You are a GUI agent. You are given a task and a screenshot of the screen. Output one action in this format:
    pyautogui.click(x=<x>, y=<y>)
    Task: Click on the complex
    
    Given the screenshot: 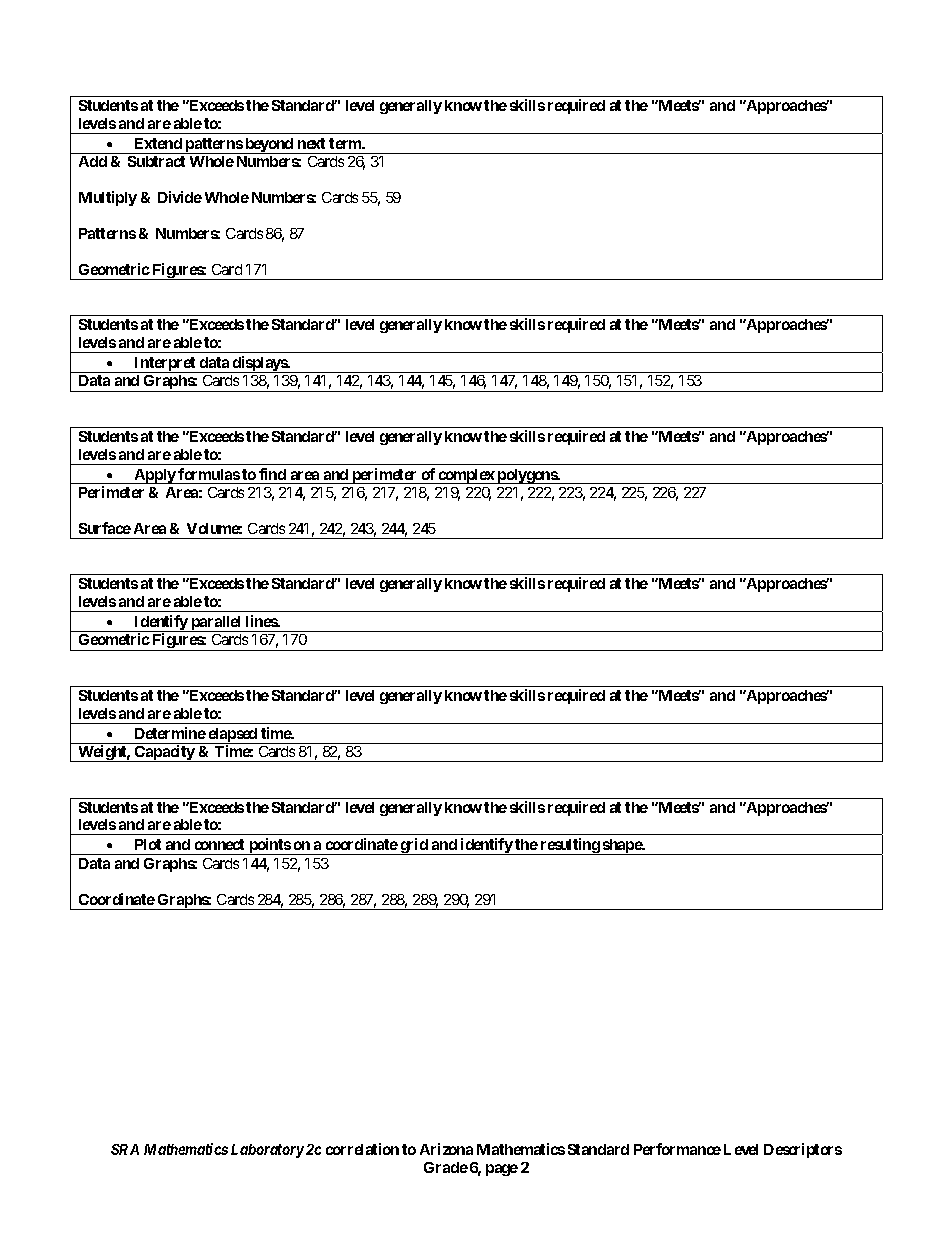 What is the action you would take?
    pyautogui.click(x=466, y=476)
